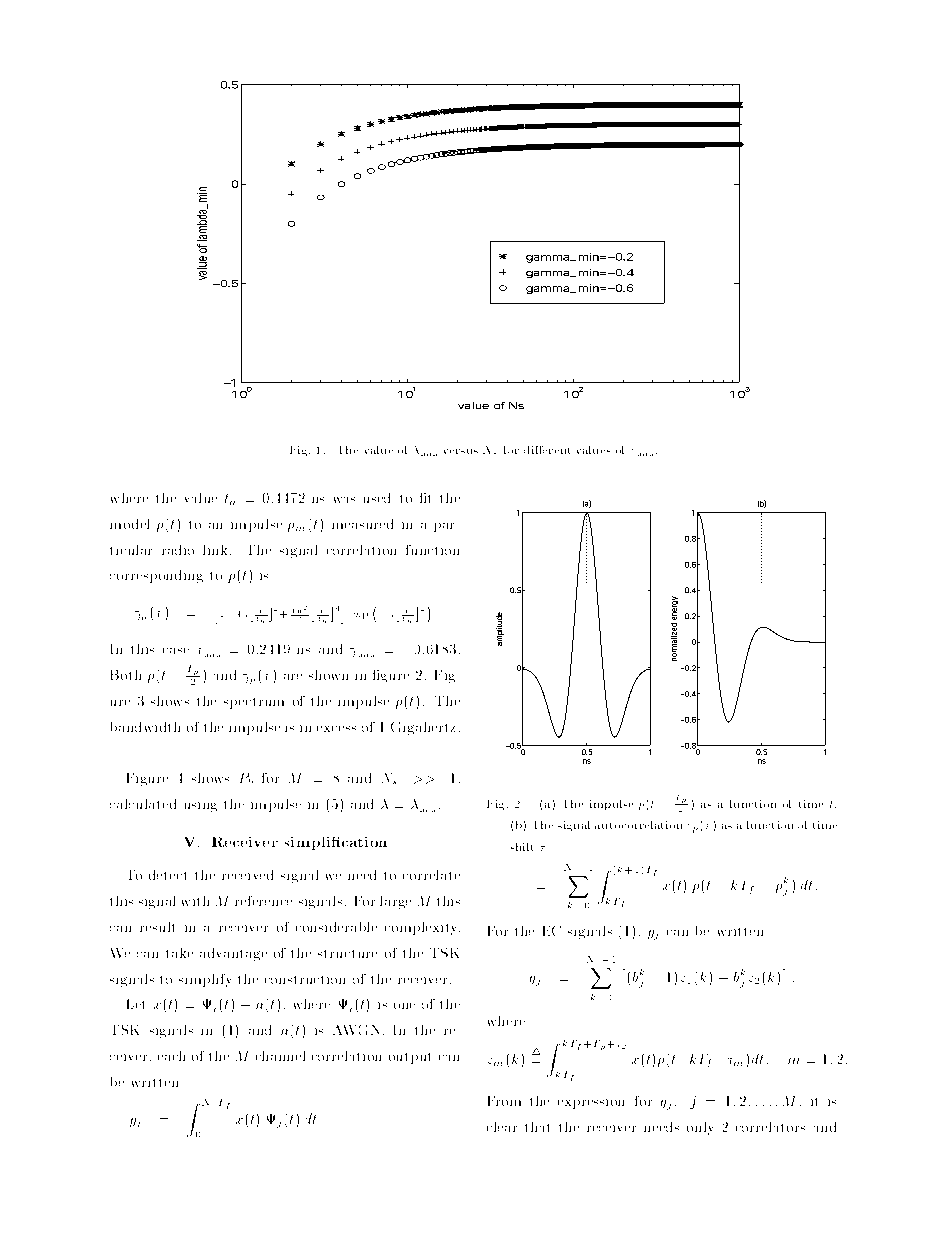 The height and width of the document is (1233, 952). Describe the element at coordinates (556, 450) in the document. I see `erent` at that location.
